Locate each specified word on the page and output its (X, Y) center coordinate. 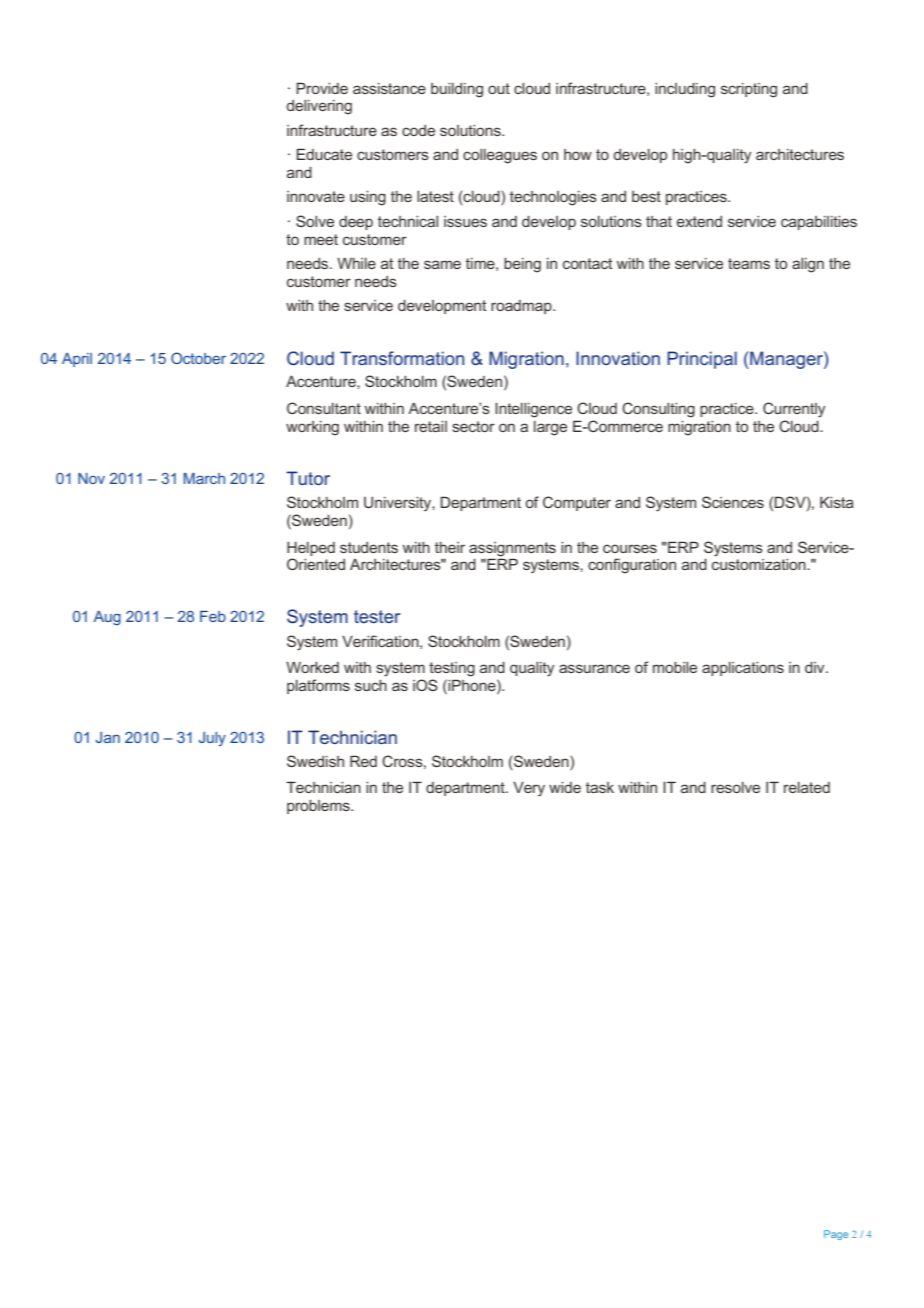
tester (377, 616)
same (442, 264)
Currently (794, 410)
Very (529, 789)
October (198, 358)
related (807, 787)
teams (749, 263)
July (212, 739)
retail (431, 426)
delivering (319, 107)
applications (743, 669)
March (204, 478)
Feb (213, 616)
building (457, 90)
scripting (749, 90)
